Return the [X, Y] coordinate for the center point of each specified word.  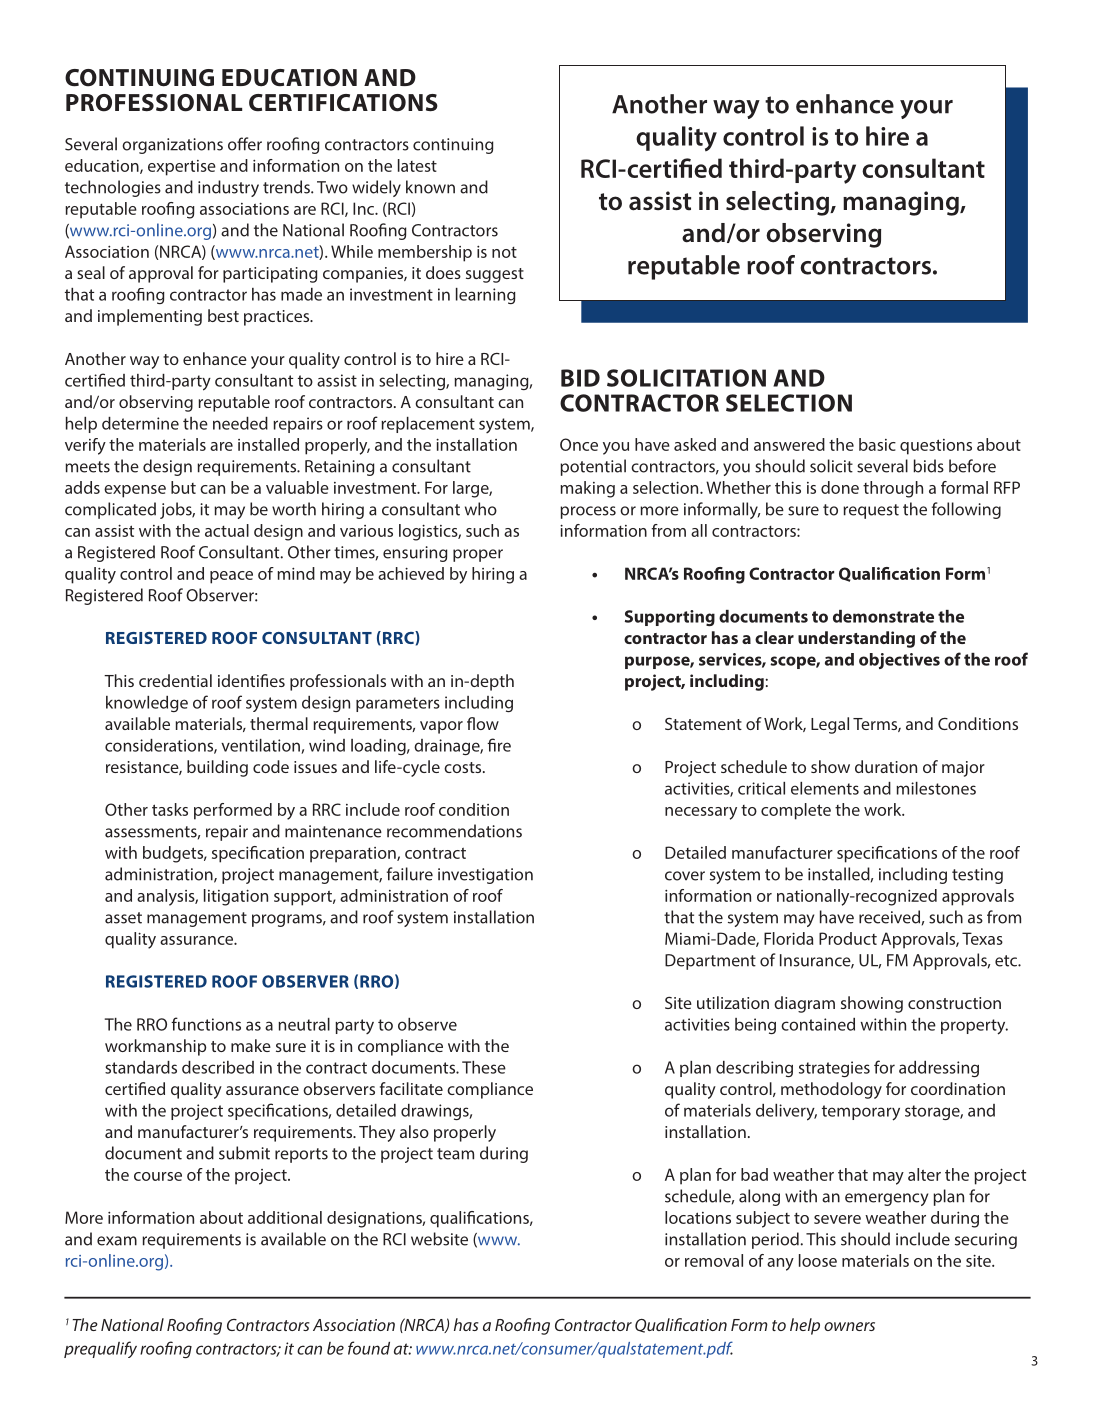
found [369, 1348]
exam [117, 1241]
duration [886, 766]
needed [240, 423]
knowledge [147, 704]
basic [877, 444]
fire [499, 745]
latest [417, 165]
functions [206, 1024]
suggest [495, 275]
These [484, 1067]
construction [954, 1003]
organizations [172, 146]
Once [579, 444]
